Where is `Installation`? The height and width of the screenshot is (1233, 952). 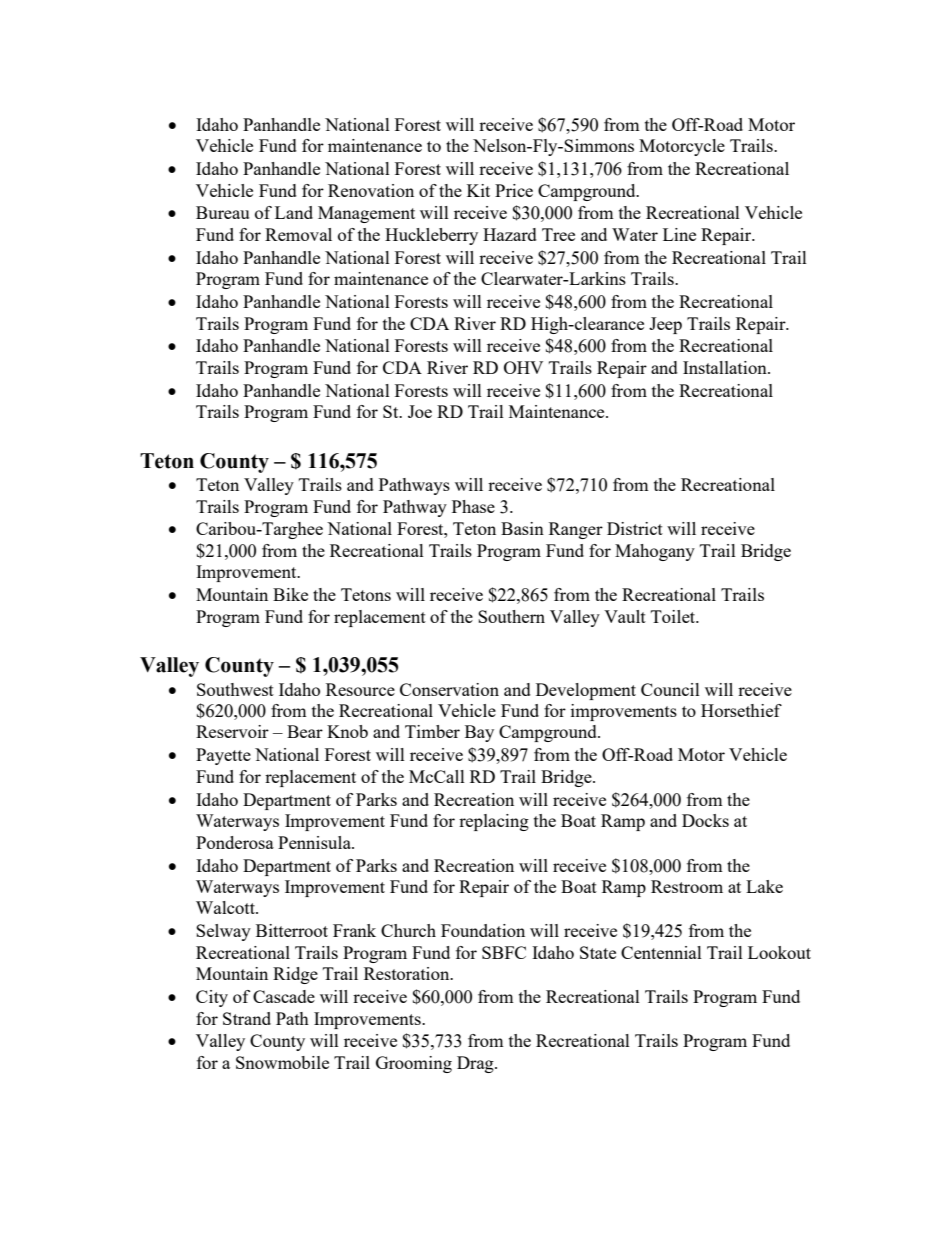
Installation is located at coordinates (726, 367).
